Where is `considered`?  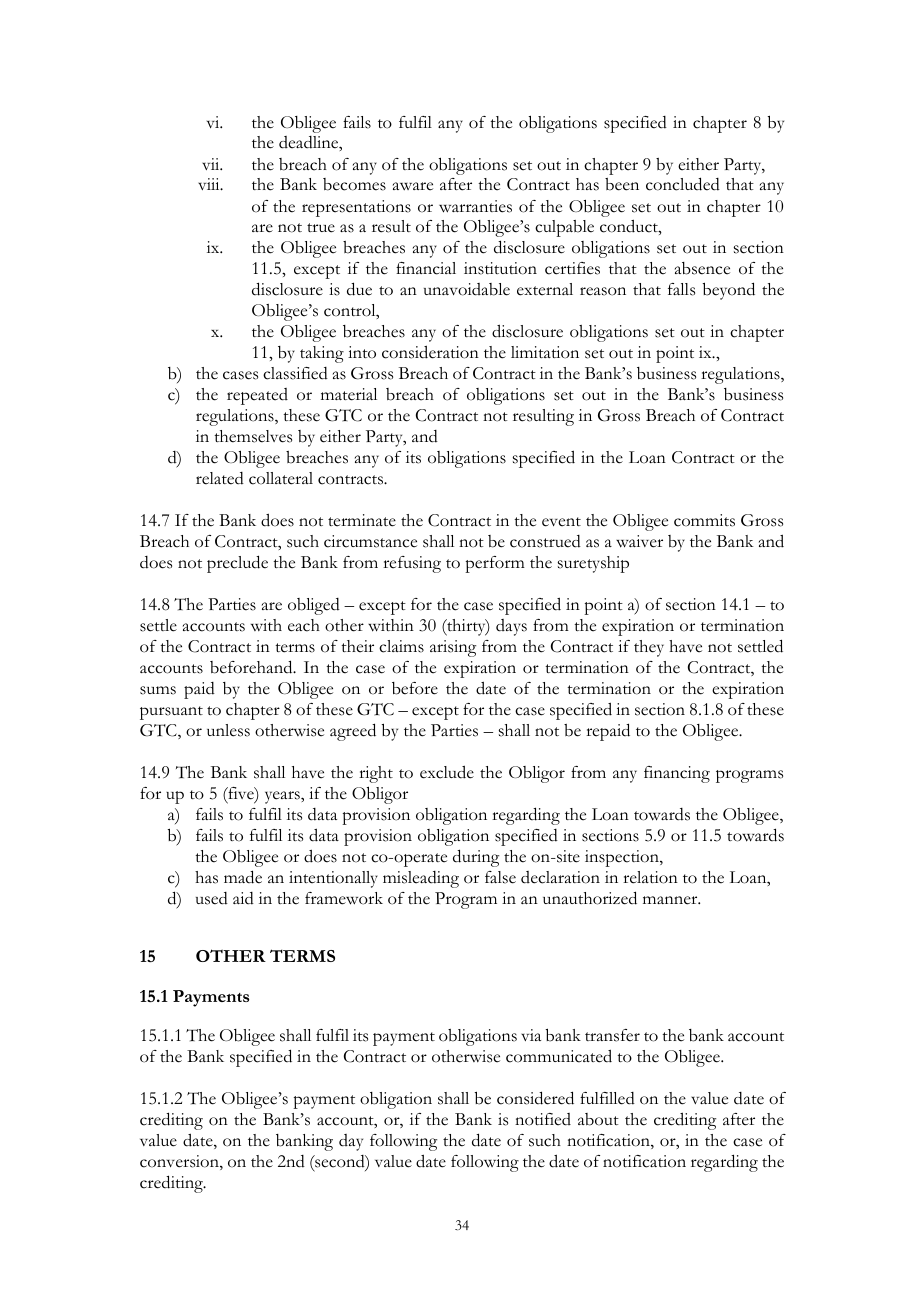
considered is located at coordinates (535, 1098).
